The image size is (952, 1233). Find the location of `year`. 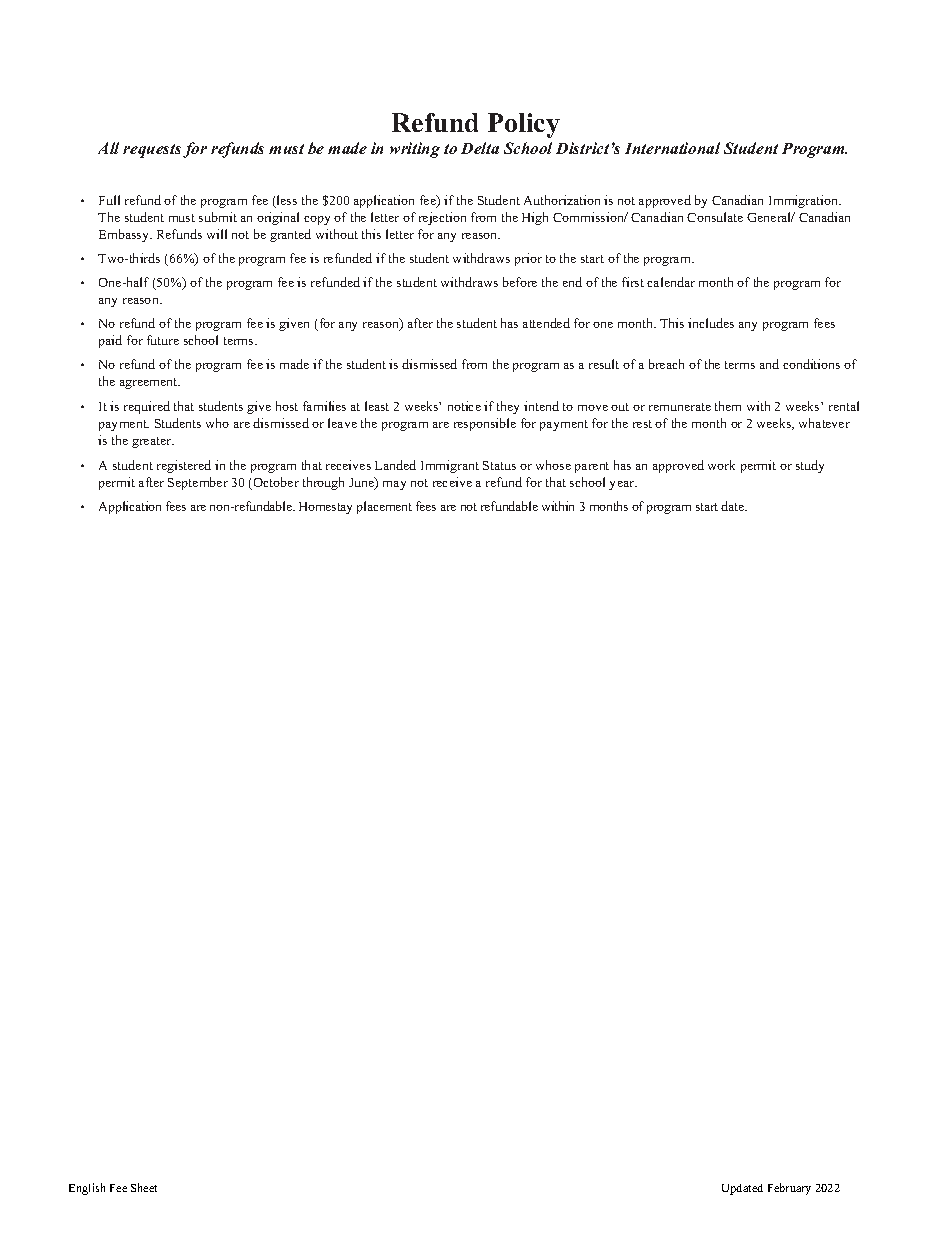

year is located at coordinates (623, 485).
